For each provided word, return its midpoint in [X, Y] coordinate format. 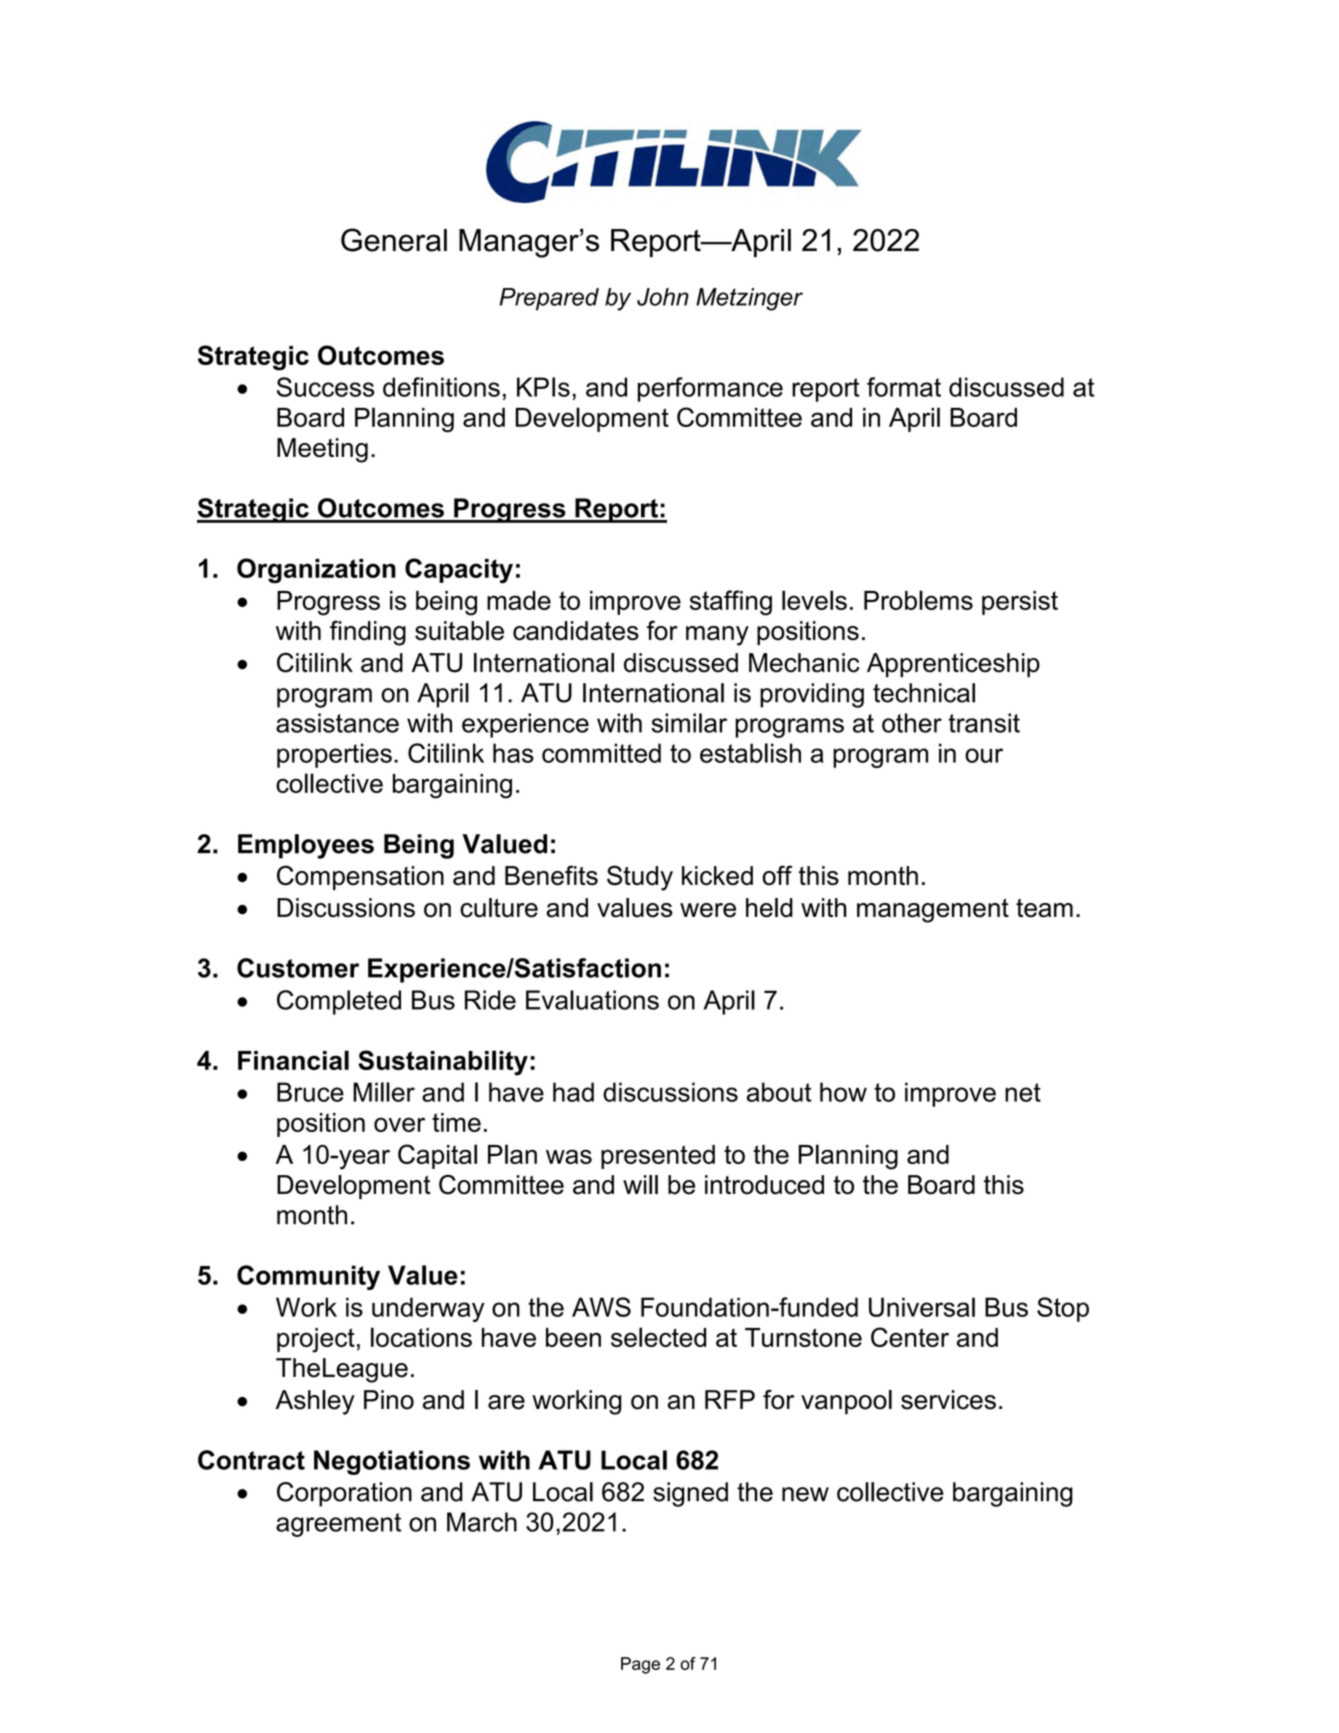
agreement [338, 1525]
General [394, 240]
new [805, 1494]
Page [640, 1665]
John [663, 297]
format [904, 387]
